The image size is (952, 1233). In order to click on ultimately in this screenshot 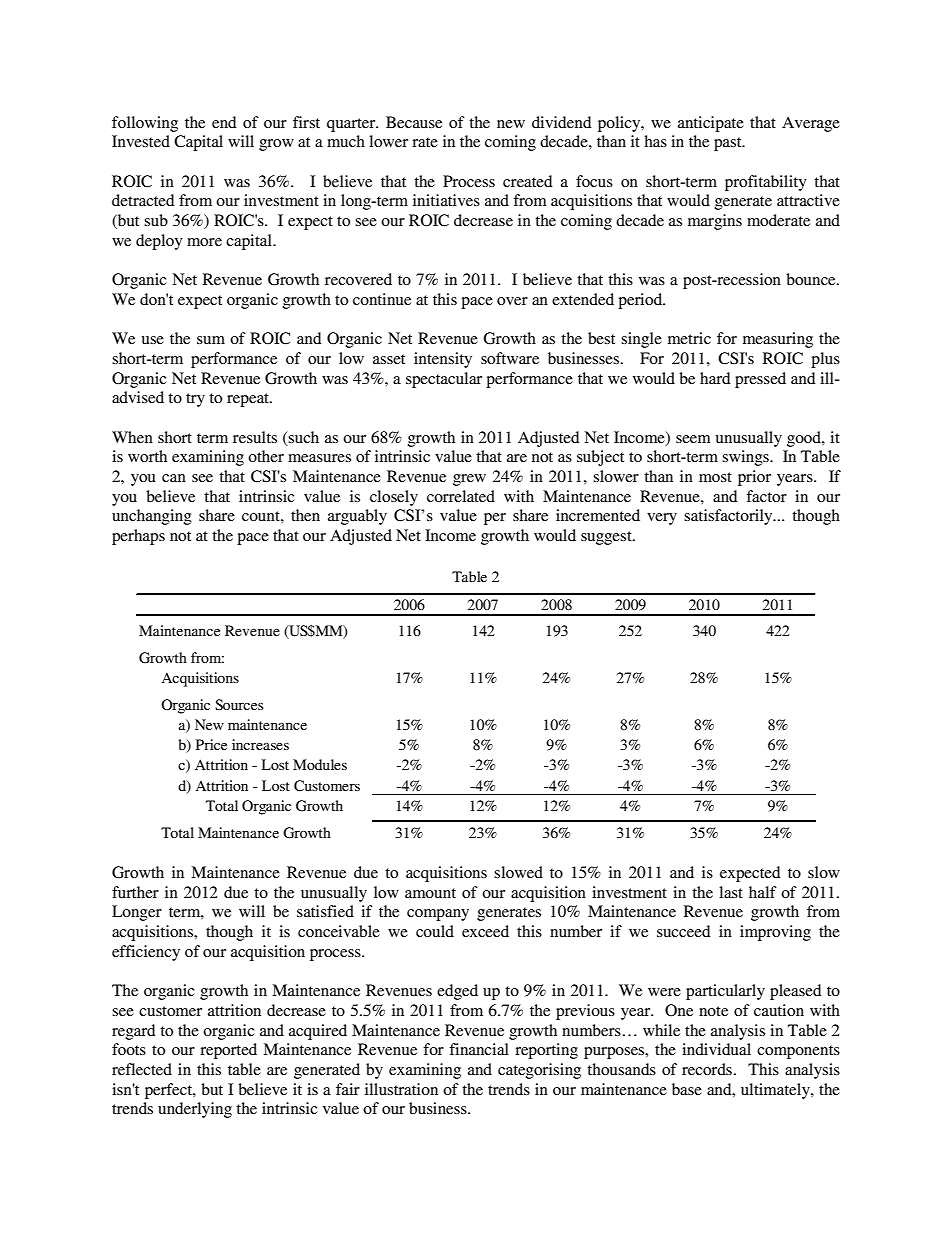, I will do `click(776, 1091)`.
